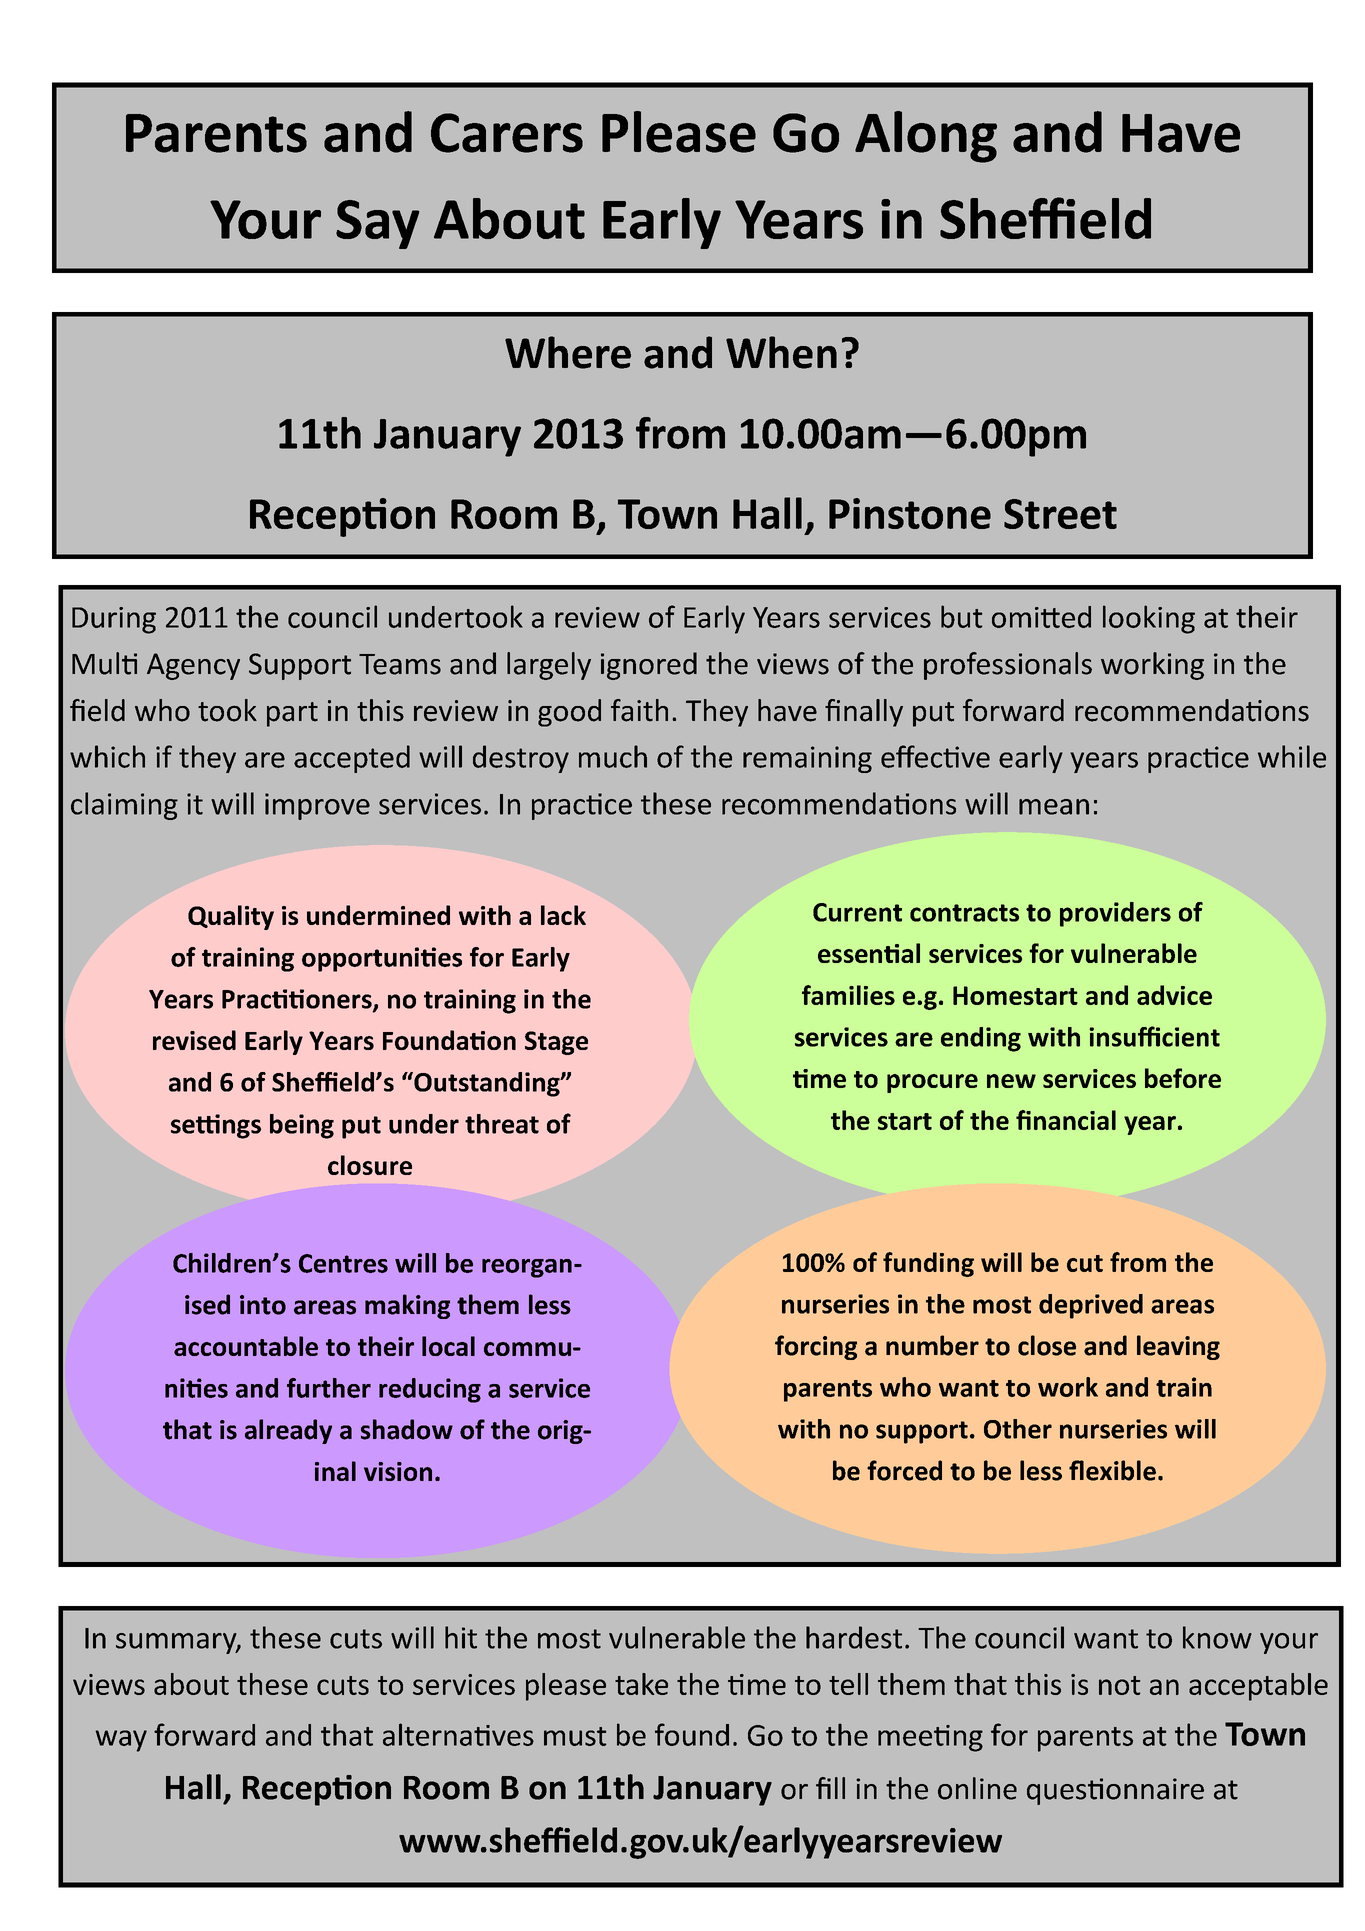 The width and height of the screenshot is (1365, 1931). What do you see at coordinates (926, 137) in the screenshot?
I see `Along` at bounding box center [926, 137].
